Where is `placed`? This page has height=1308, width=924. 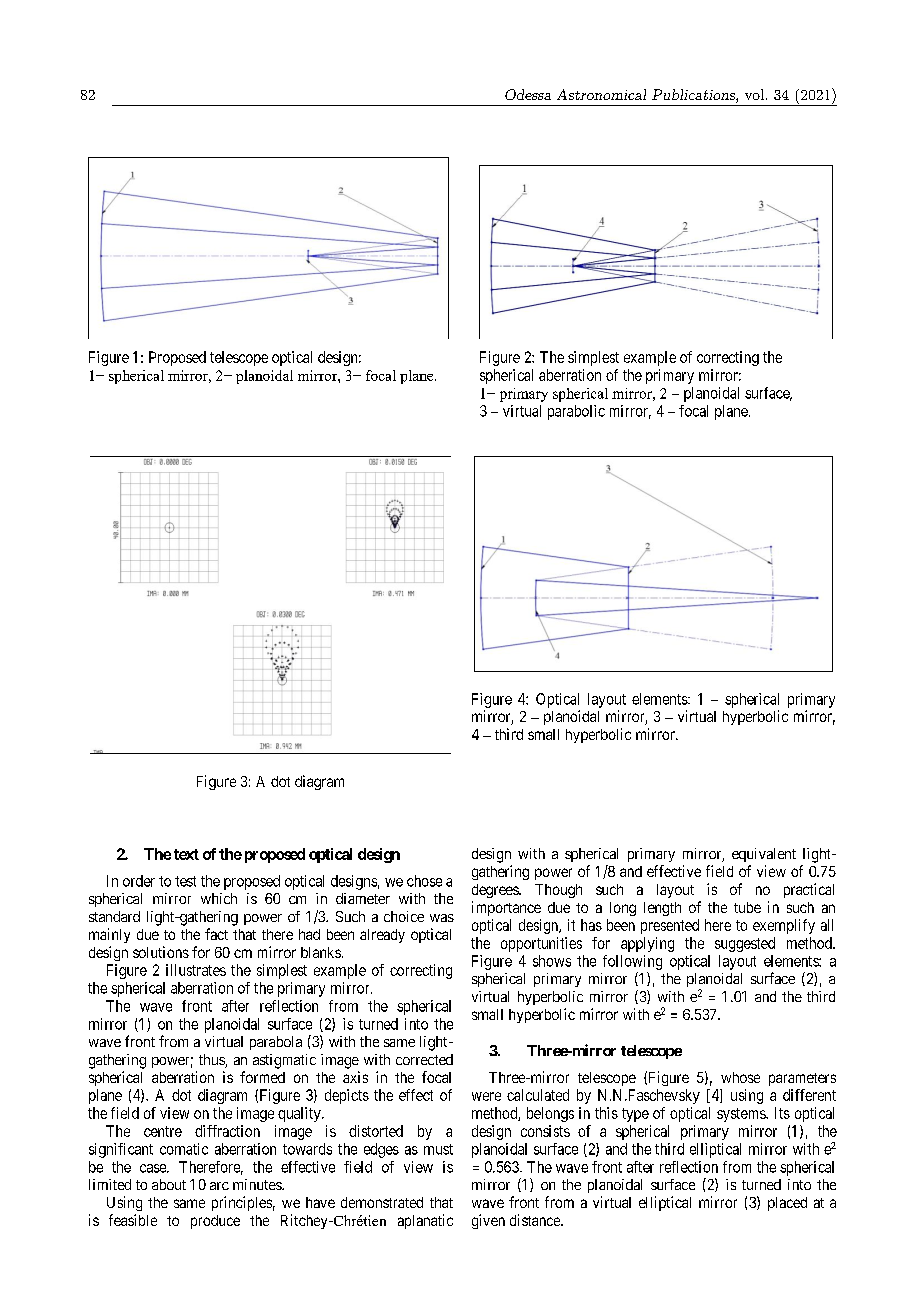 placed is located at coordinates (787, 1204).
